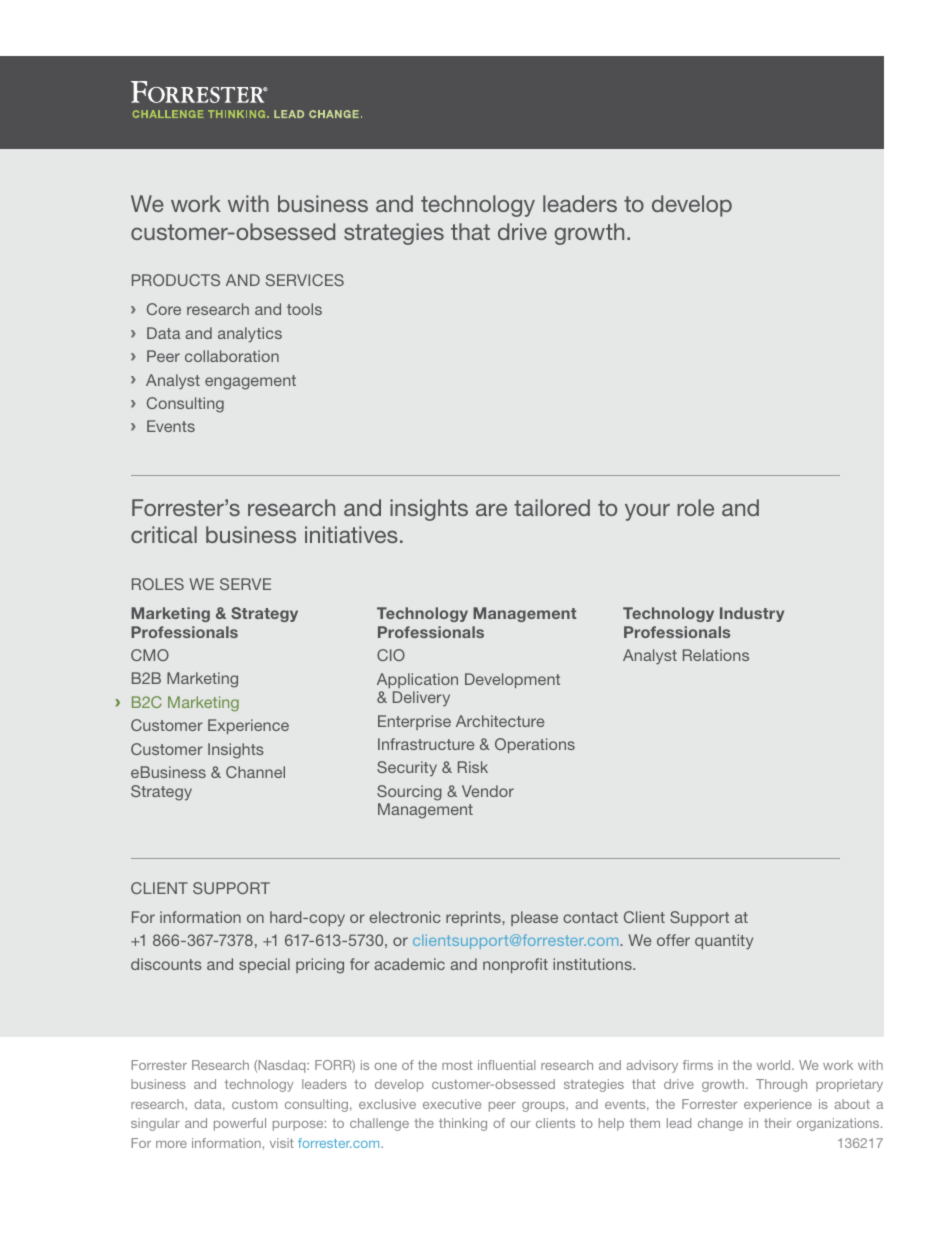 This document has height=1233, width=952. Describe the element at coordinates (304, 309) in the document. I see `tools` at that location.
